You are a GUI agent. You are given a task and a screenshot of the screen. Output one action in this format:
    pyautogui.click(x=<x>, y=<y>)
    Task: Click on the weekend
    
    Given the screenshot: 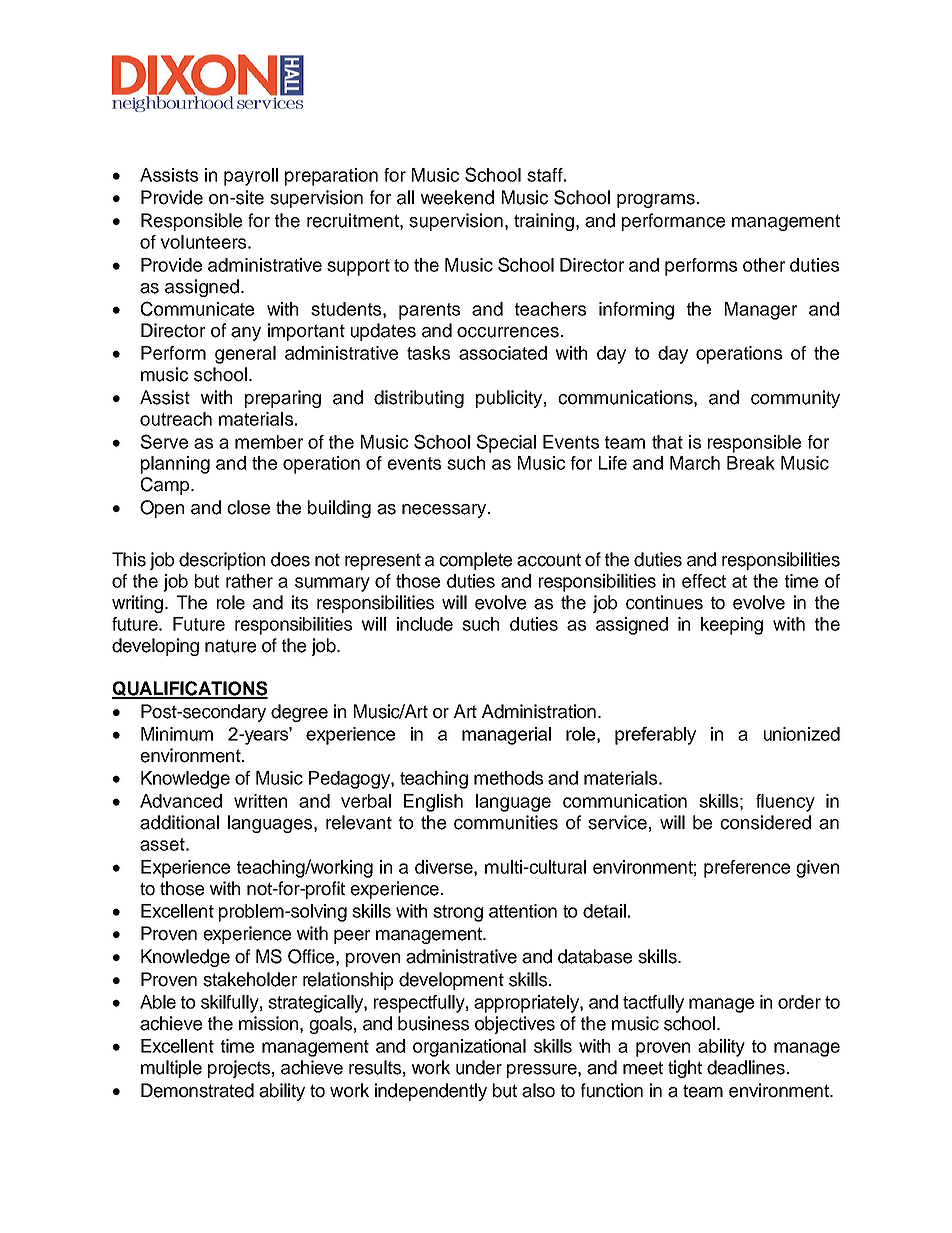 What is the action you would take?
    pyautogui.click(x=457, y=197)
